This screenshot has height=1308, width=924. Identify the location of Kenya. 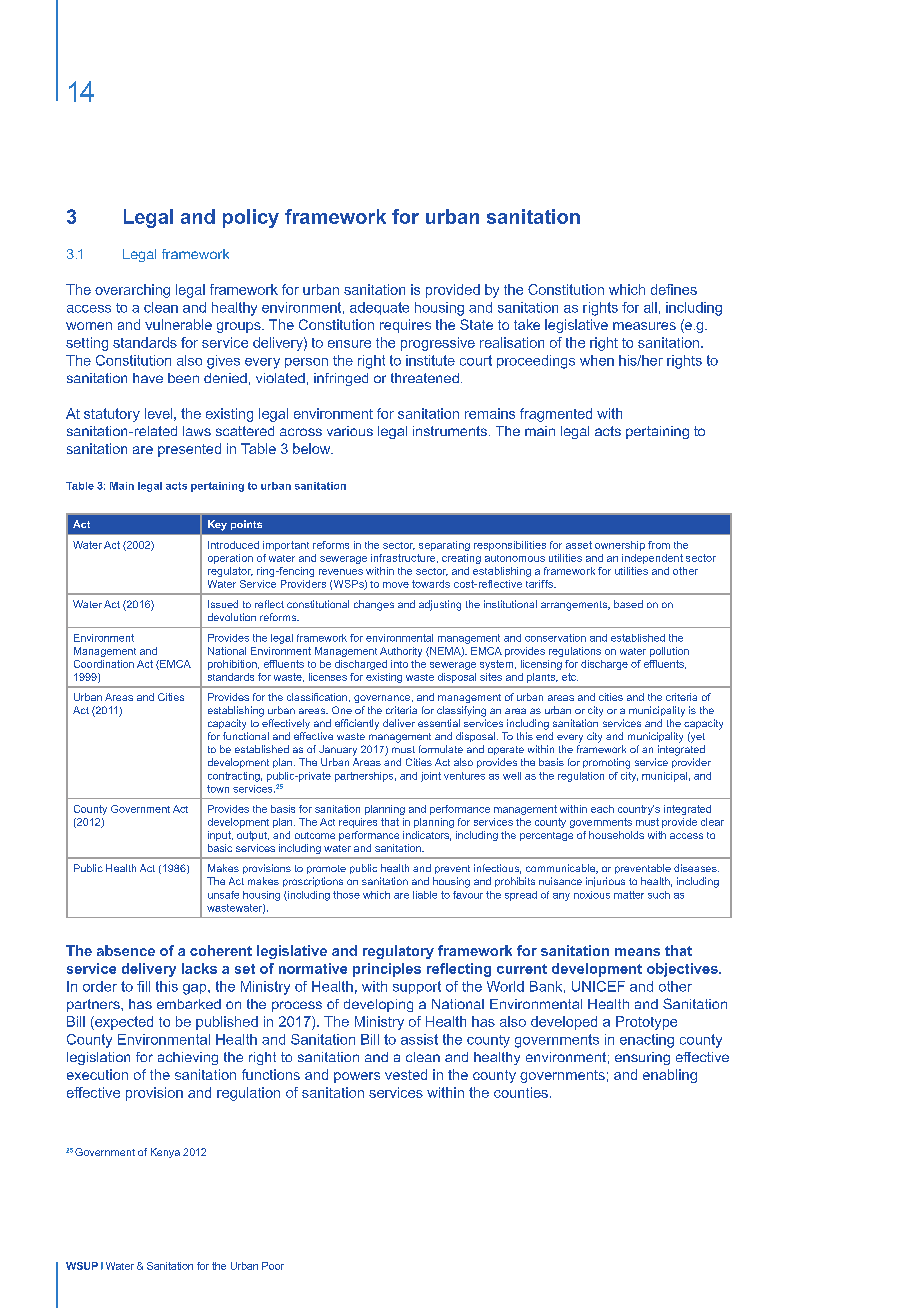
(165, 1153).
